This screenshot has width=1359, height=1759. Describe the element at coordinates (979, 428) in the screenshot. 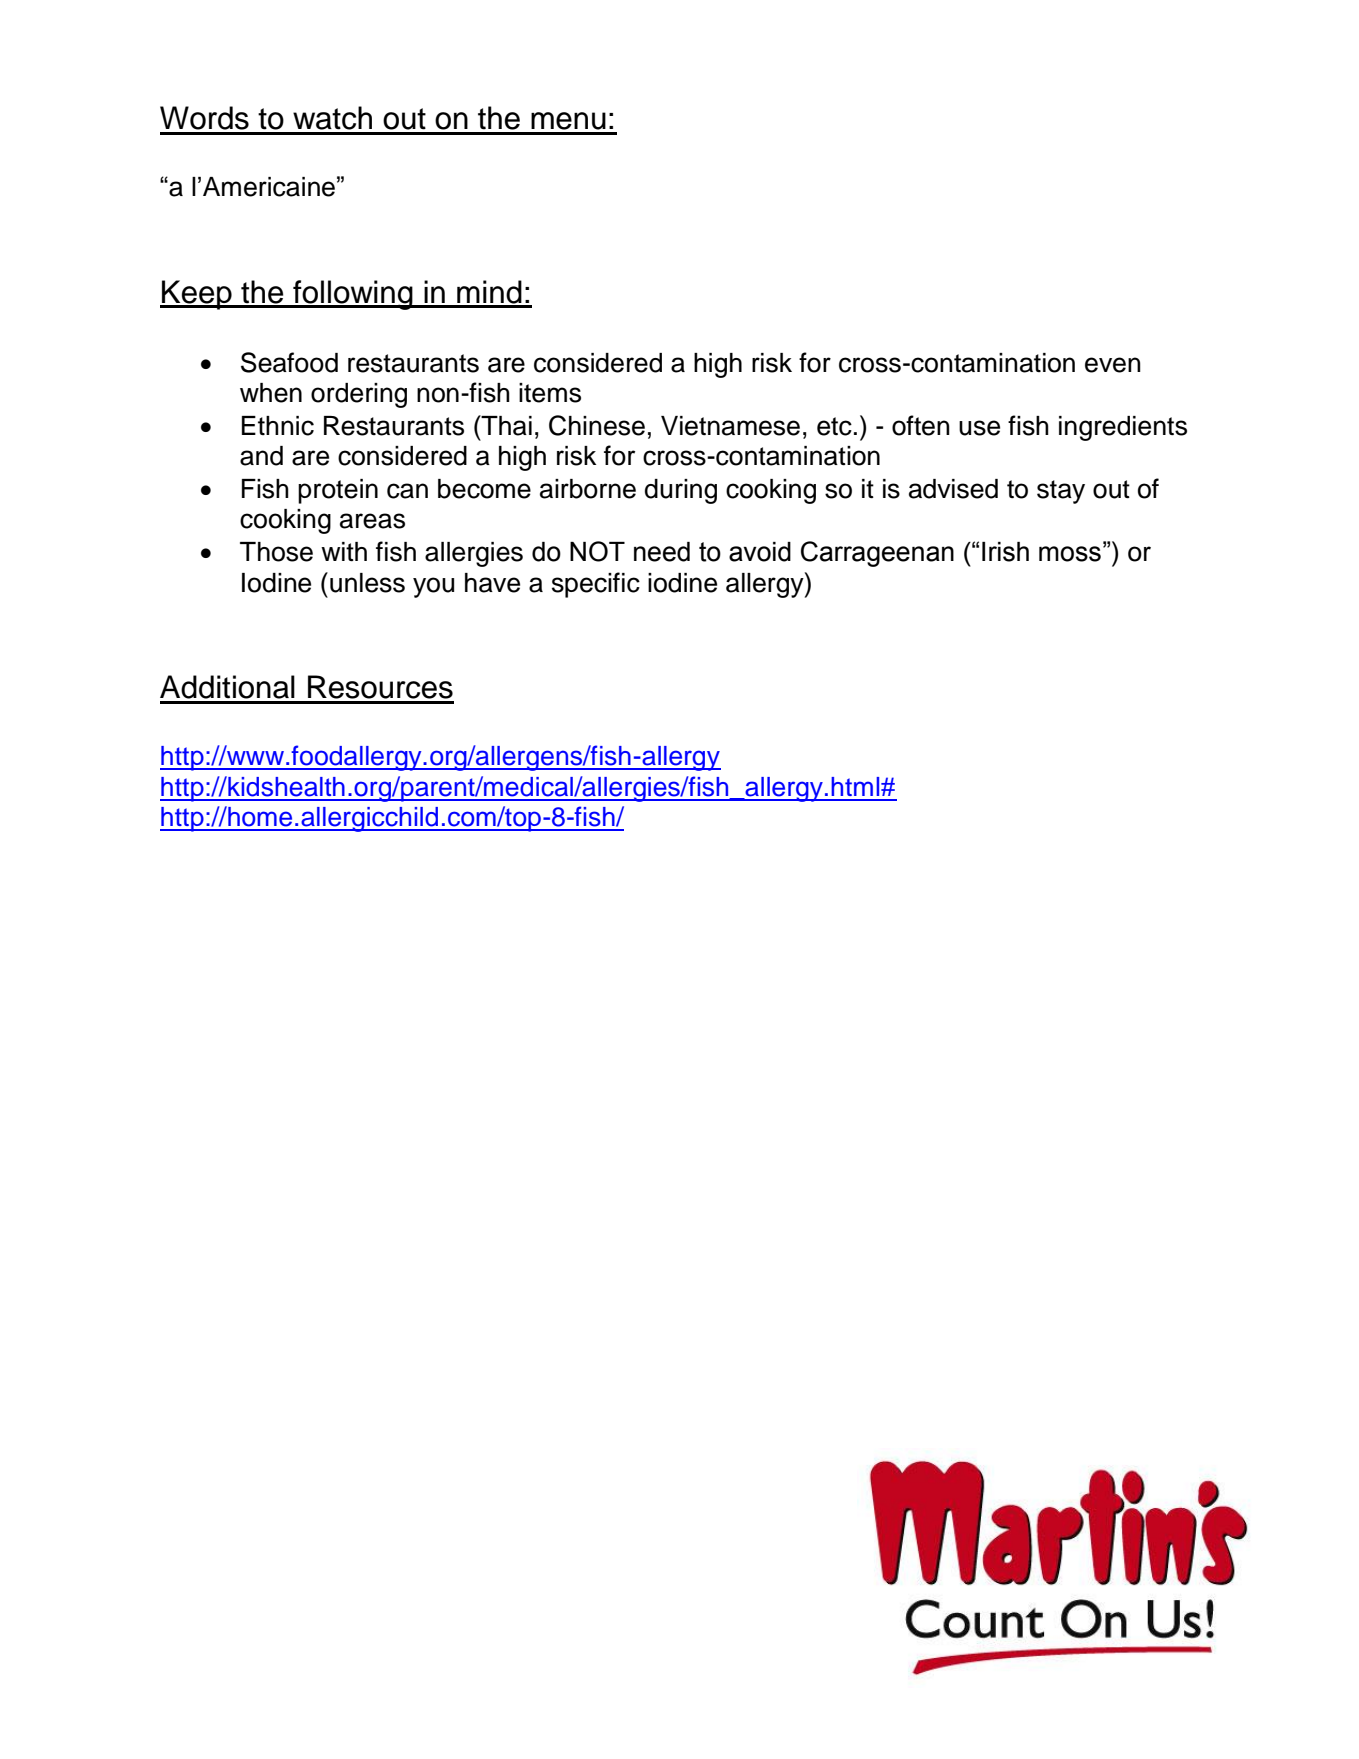

I see `use` at that location.
